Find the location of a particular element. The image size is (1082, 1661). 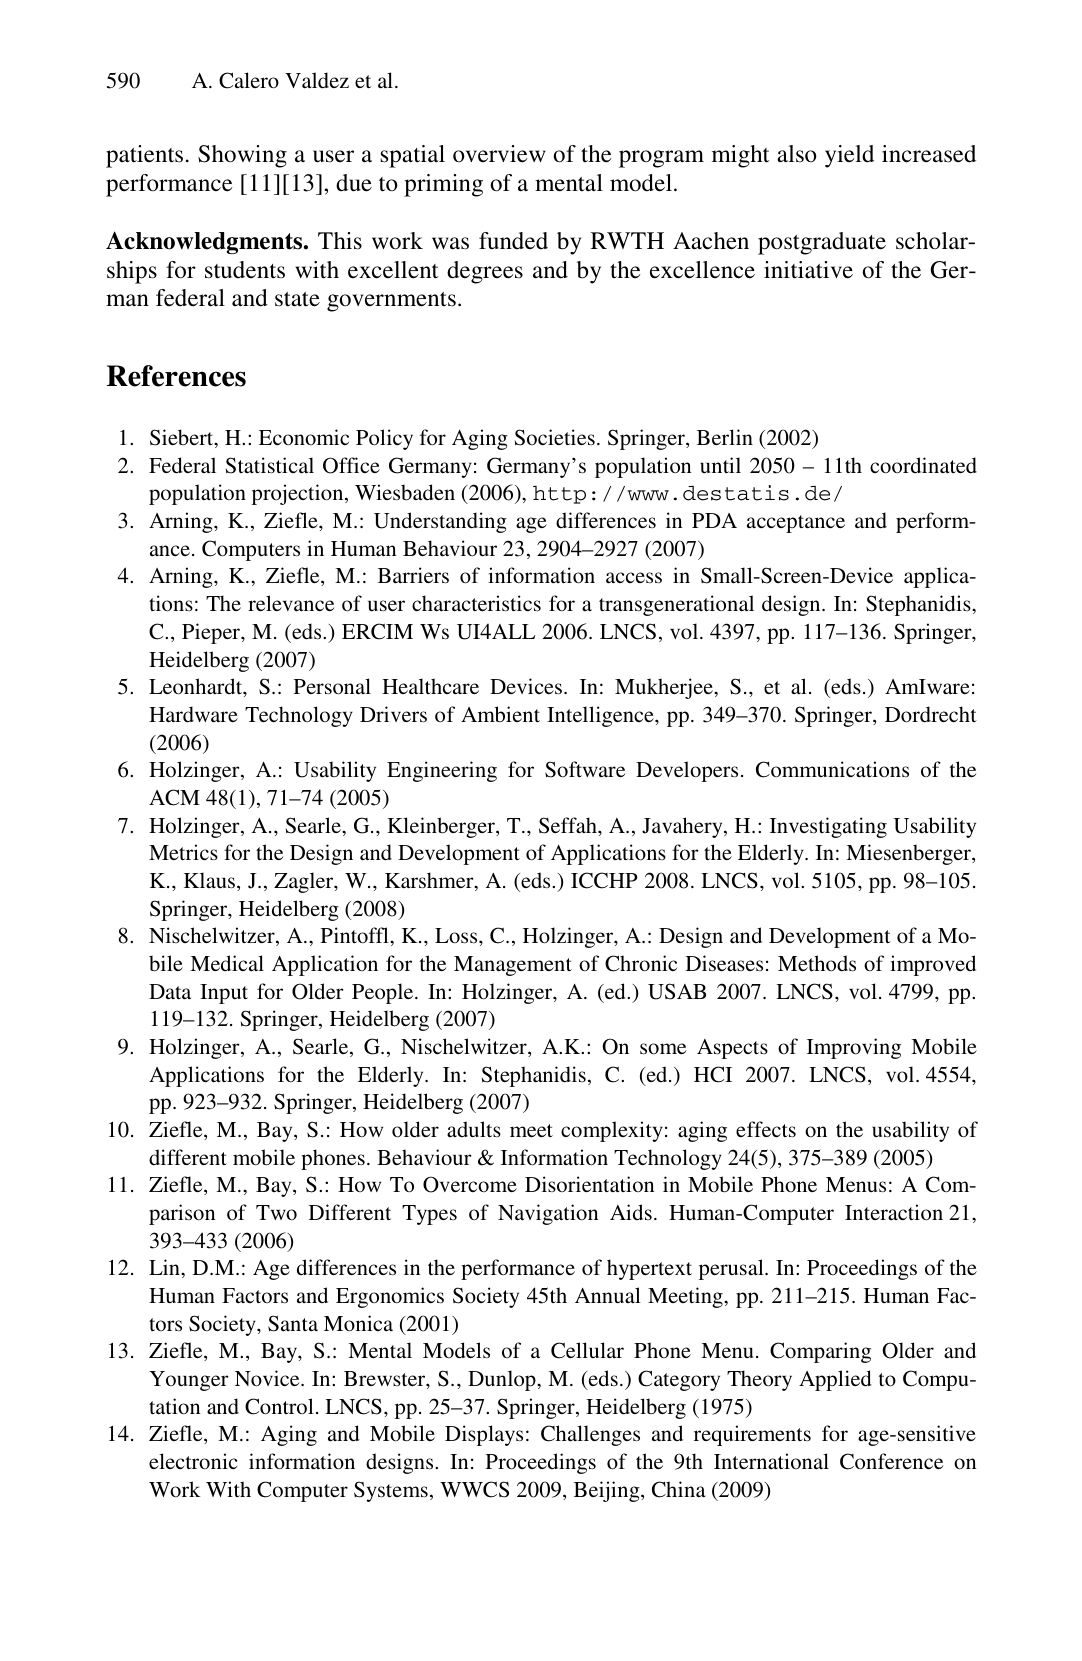

Conference is located at coordinates (891, 1461).
